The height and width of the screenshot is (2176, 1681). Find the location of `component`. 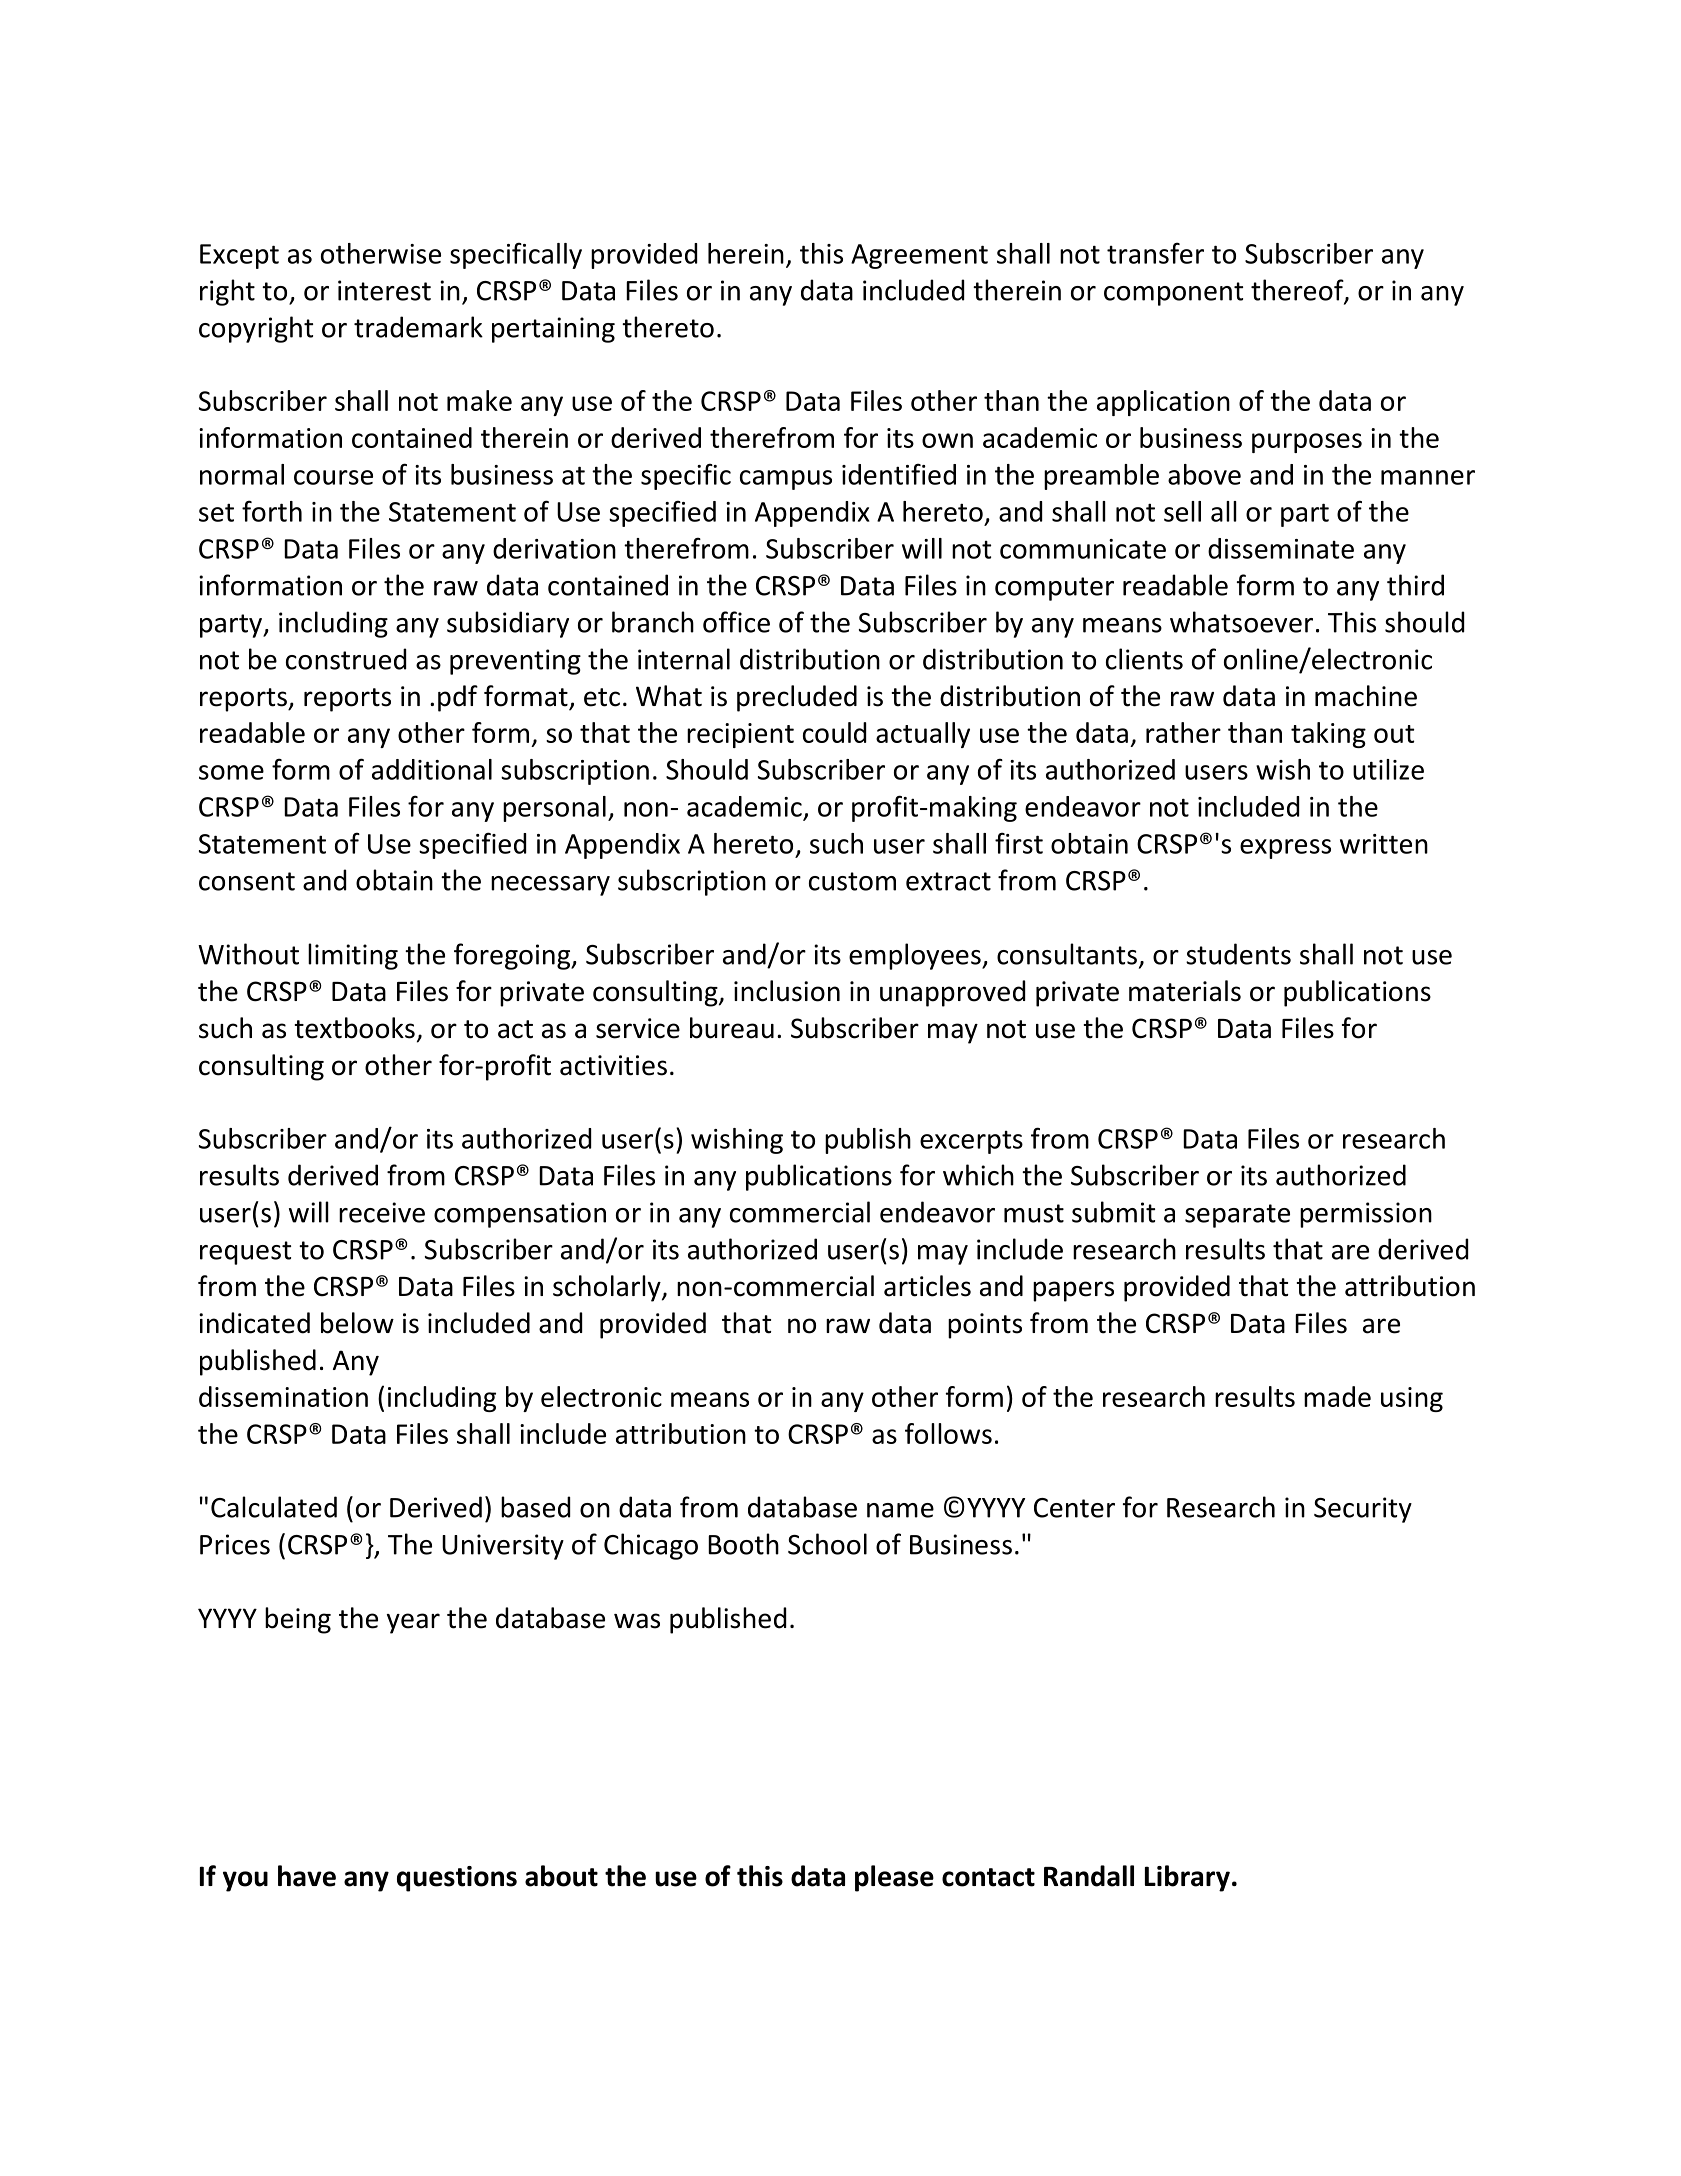

component is located at coordinates (1173, 294).
